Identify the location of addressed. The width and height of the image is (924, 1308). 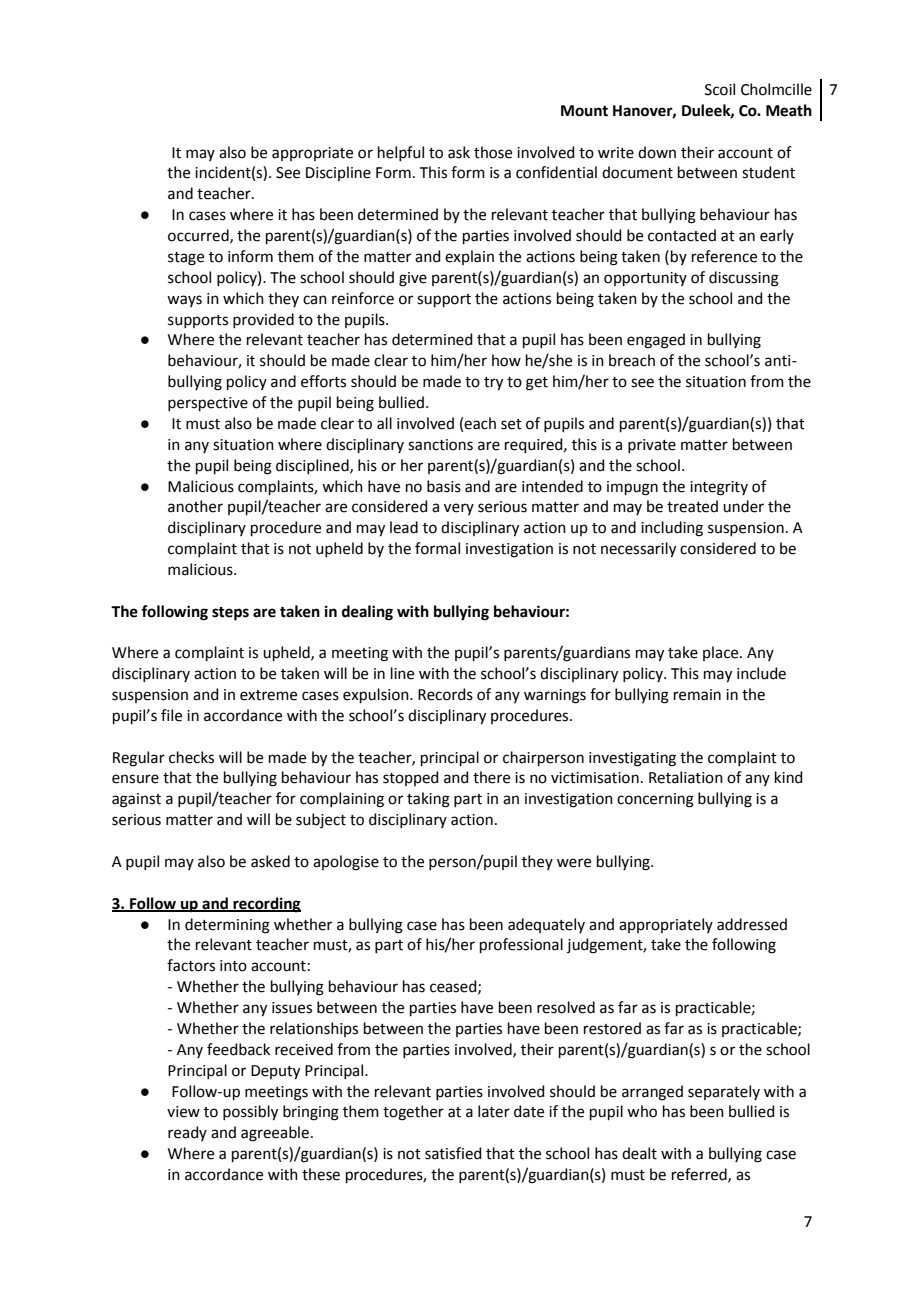
(752, 924).
